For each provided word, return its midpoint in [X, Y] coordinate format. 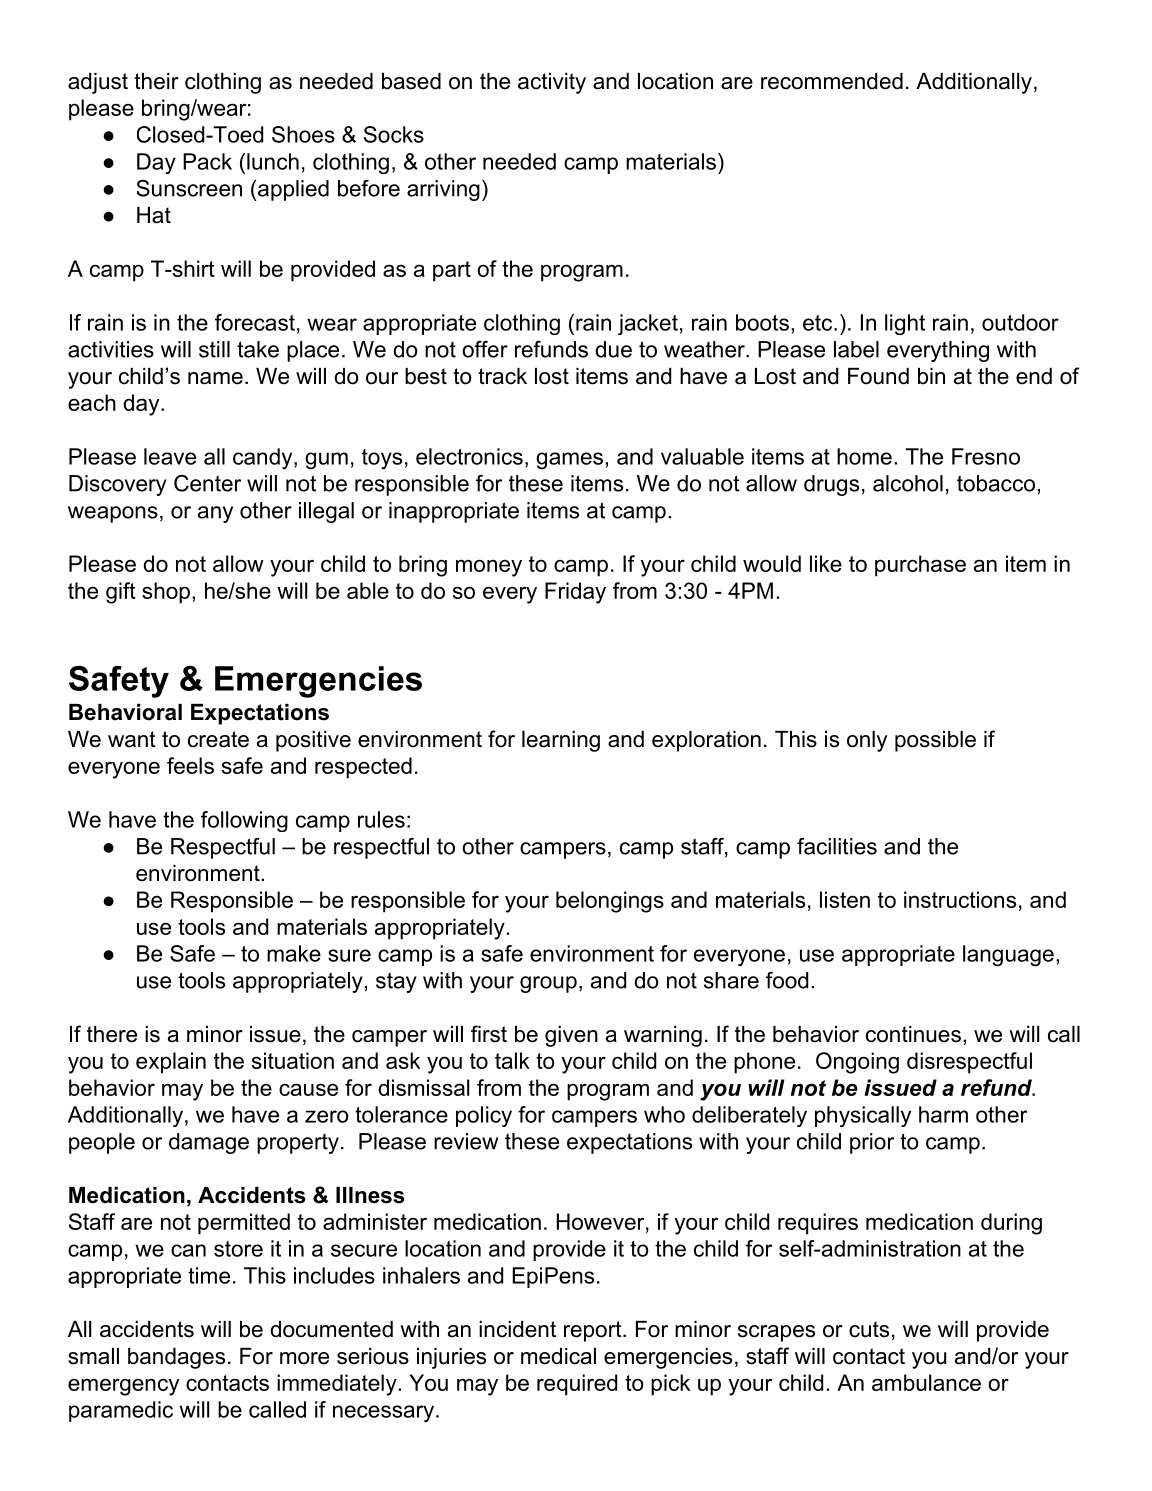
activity [552, 83]
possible [935, 741]
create [218, 739]
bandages [176, 1358]
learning [561, 741]
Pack [207, 161]
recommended [832, 81]
